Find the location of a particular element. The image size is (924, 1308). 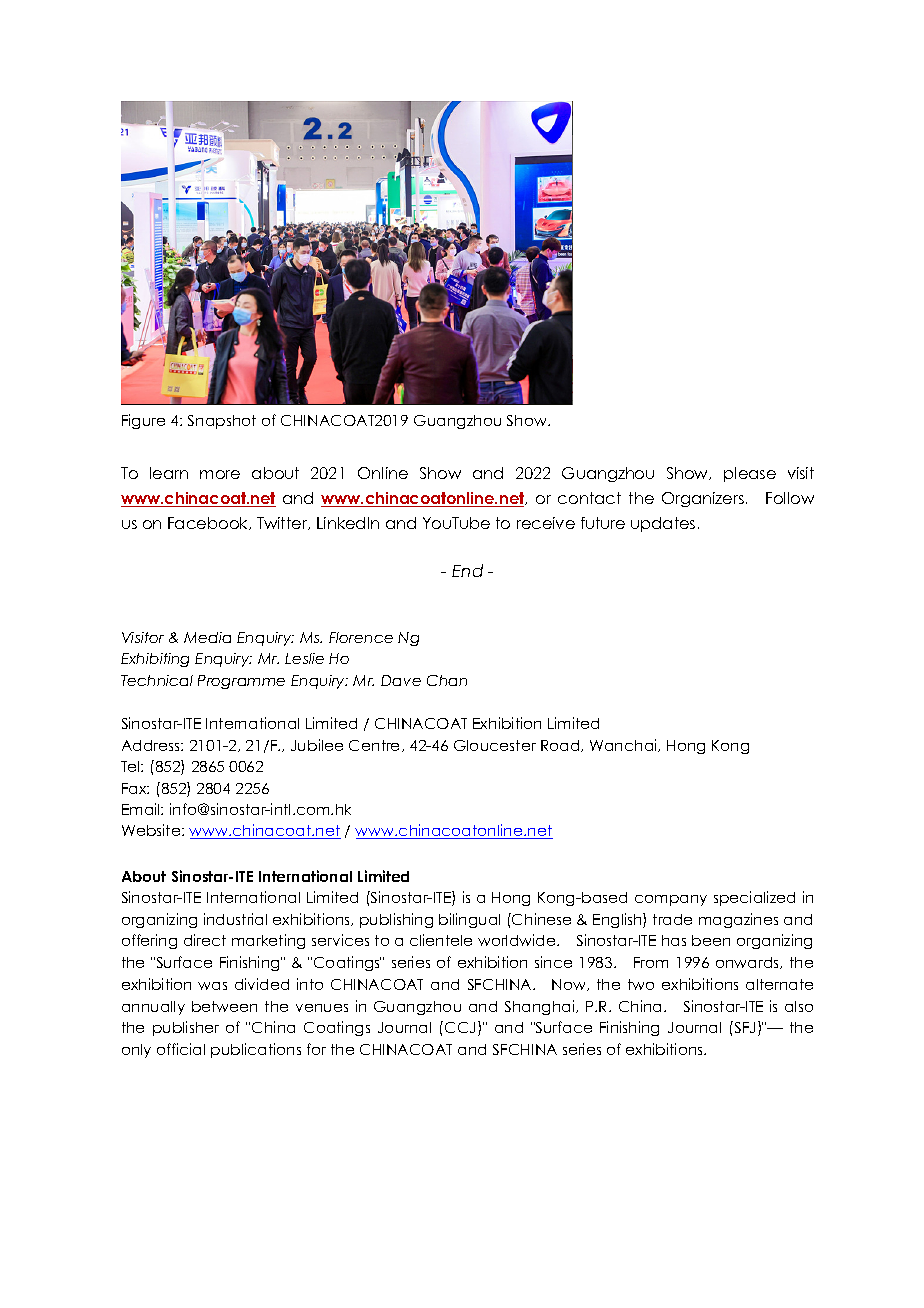

End is located at coordinates (467, 570).
